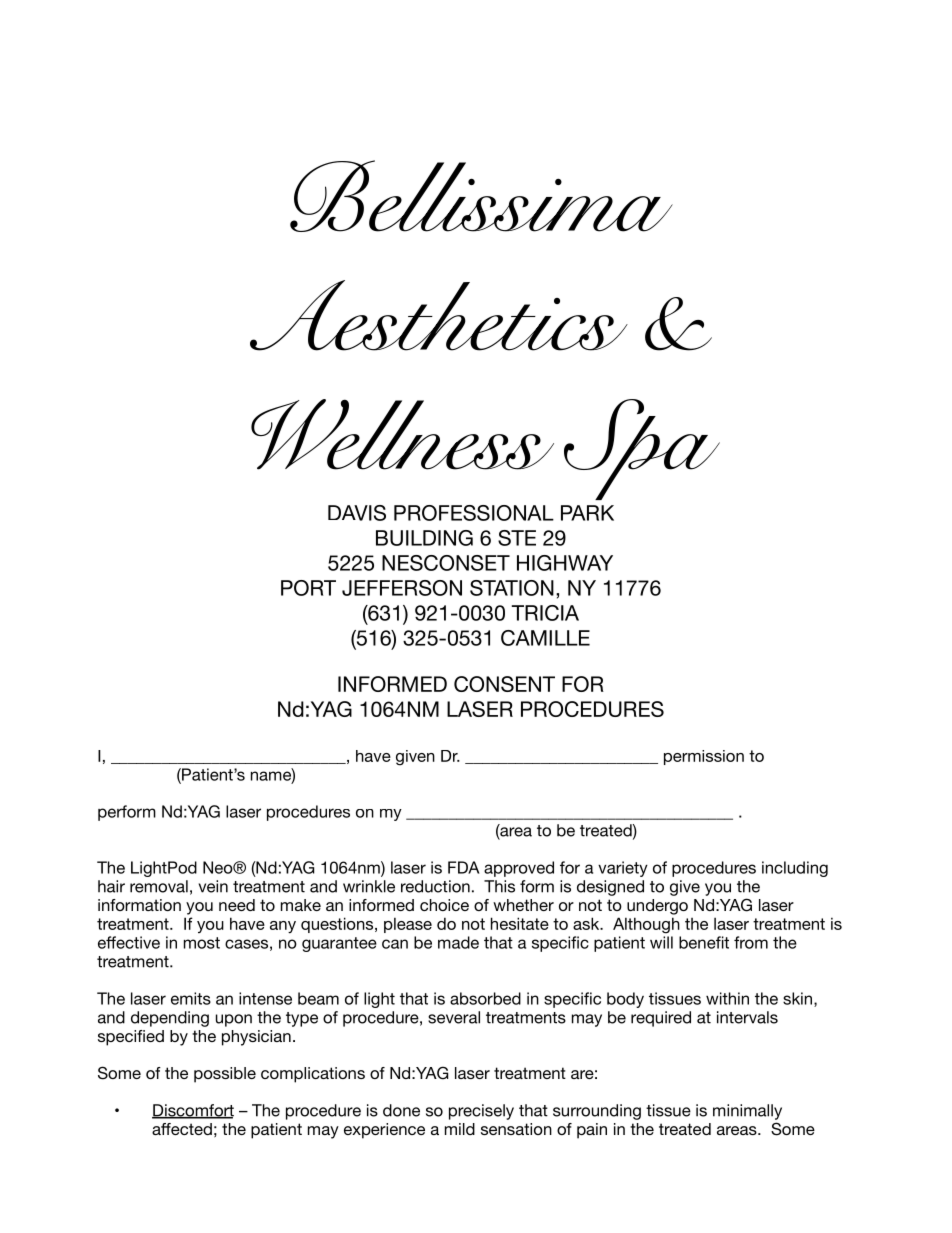  I want to click on Discomfort, so click(193, 1111).
